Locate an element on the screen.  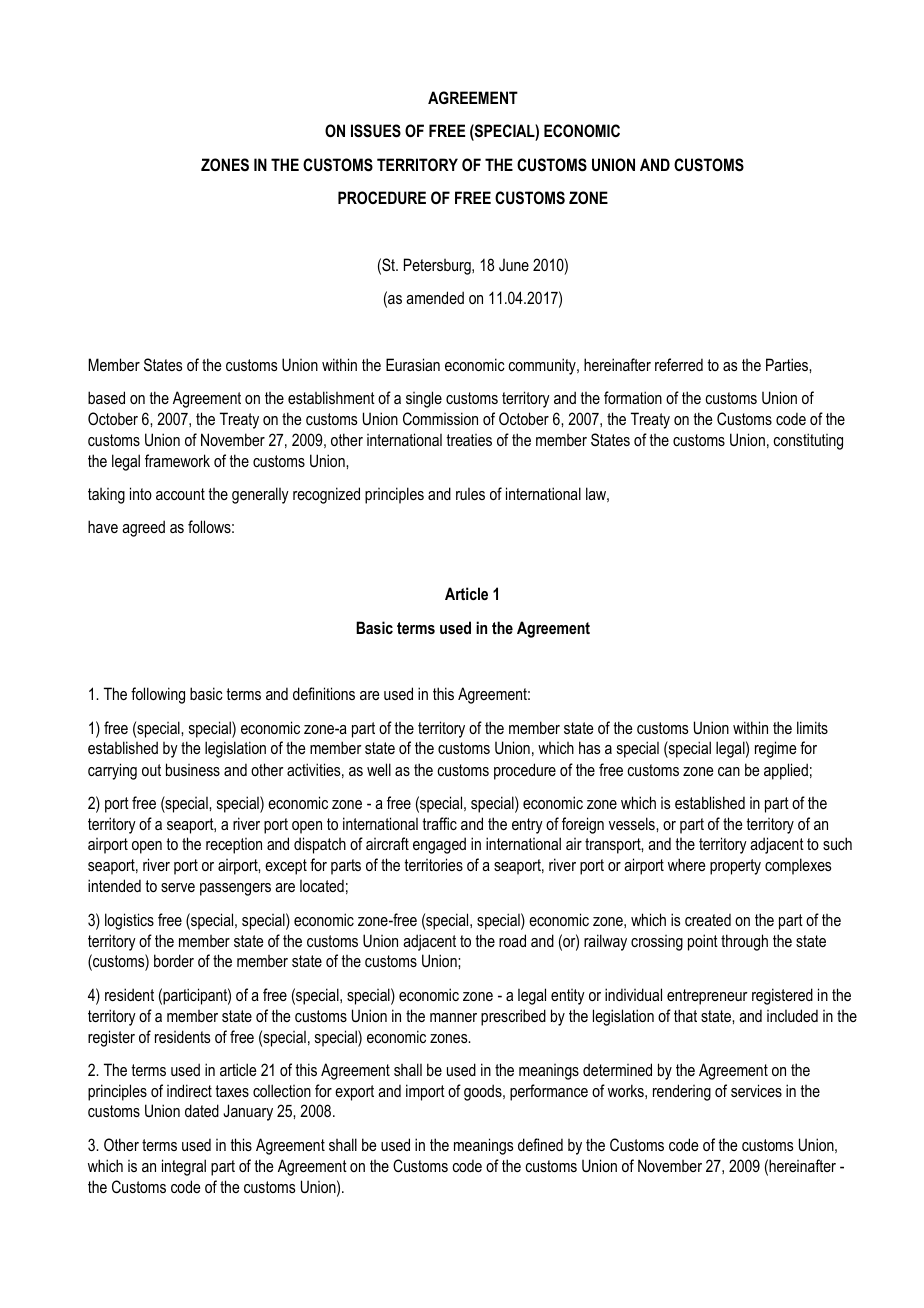
limits is located at coordinates (812, 727).
